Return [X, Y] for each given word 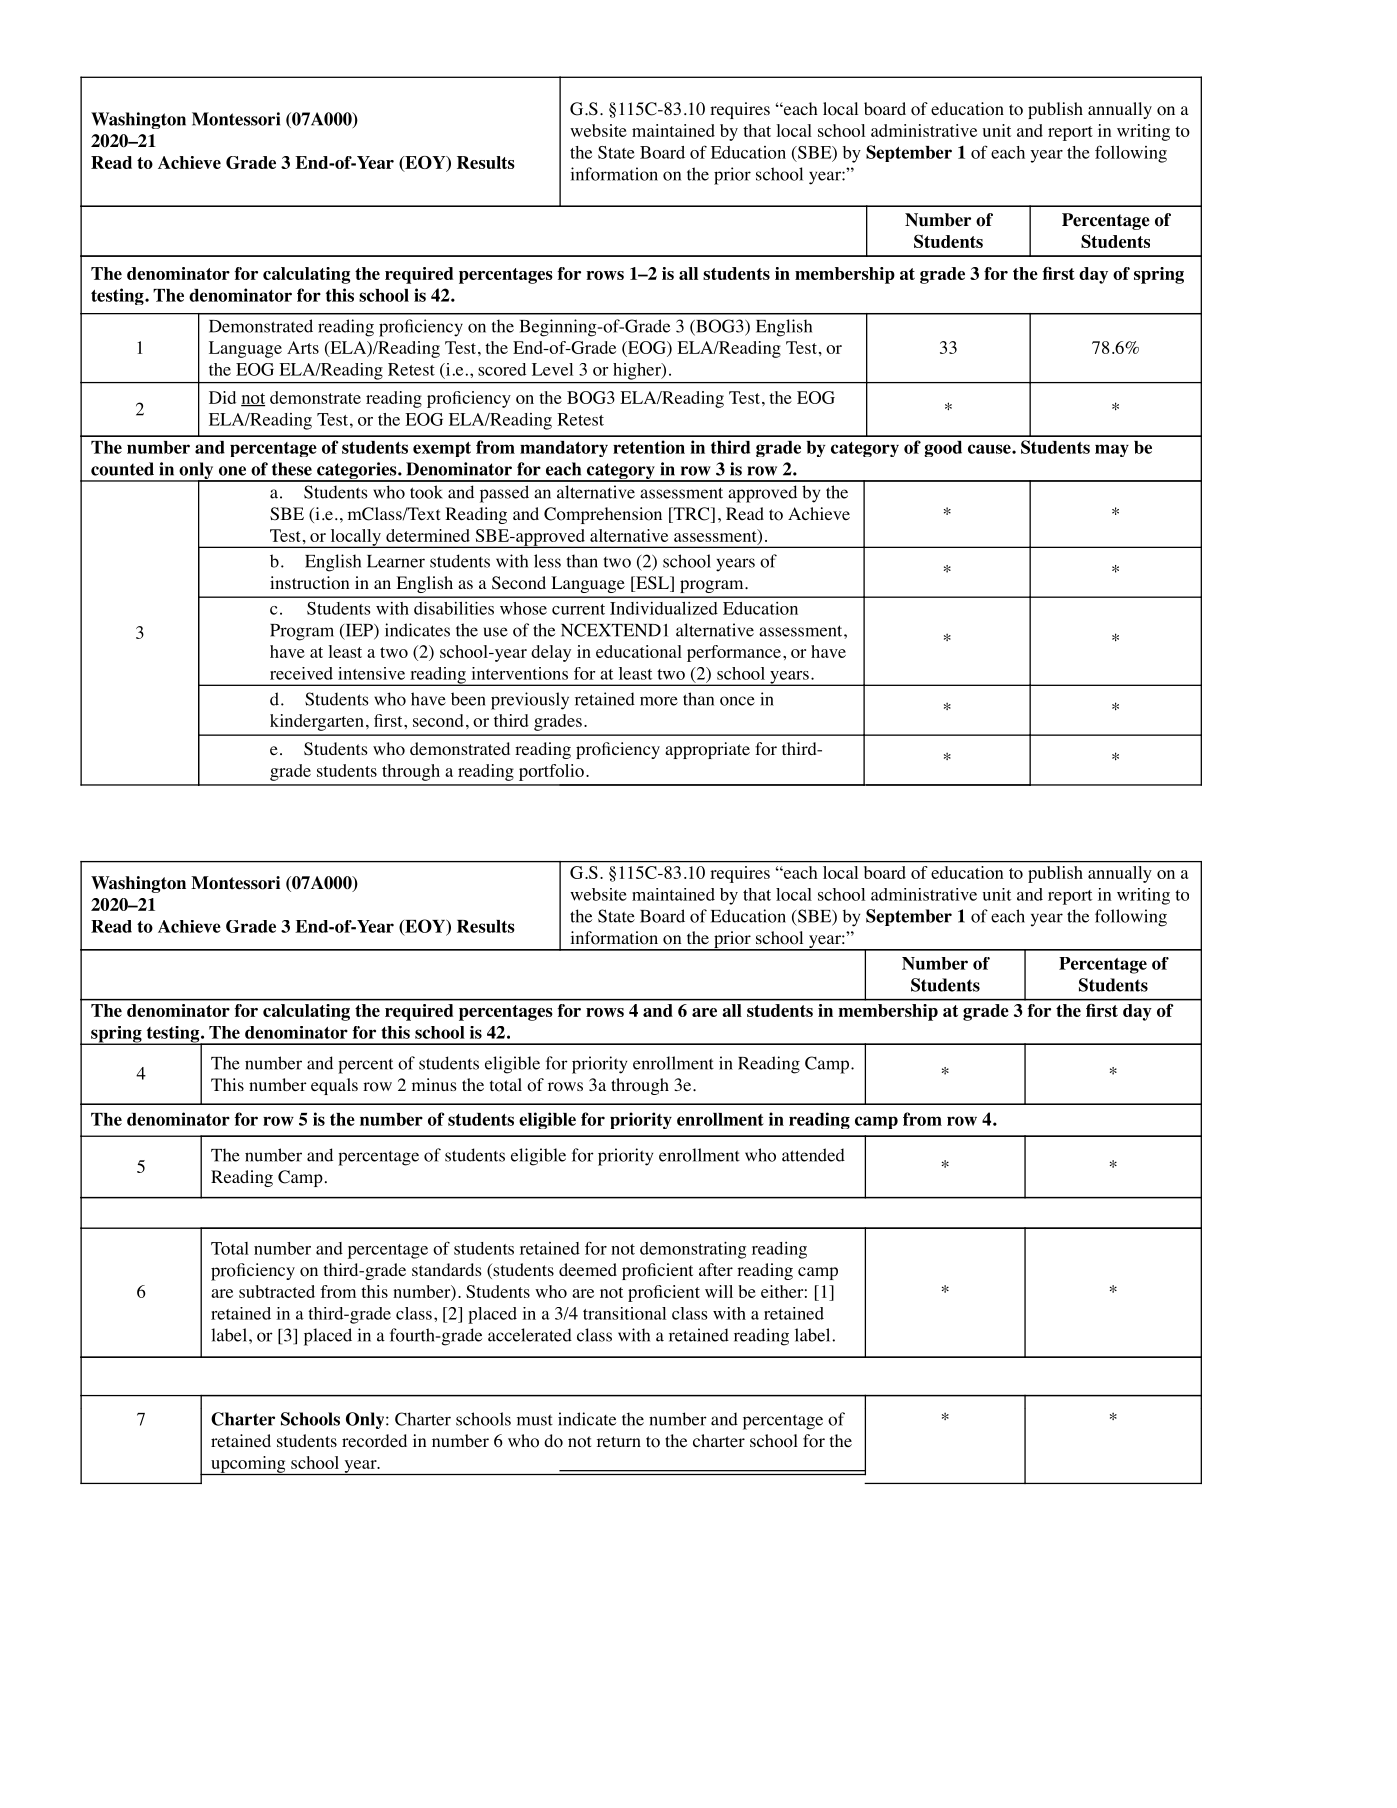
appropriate [707, 750]
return [619, 1441]
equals [334, 1086]
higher [638, 371]
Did [222, 397]
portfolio [551, 772]
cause [990, 449]
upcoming [248, 1465]
